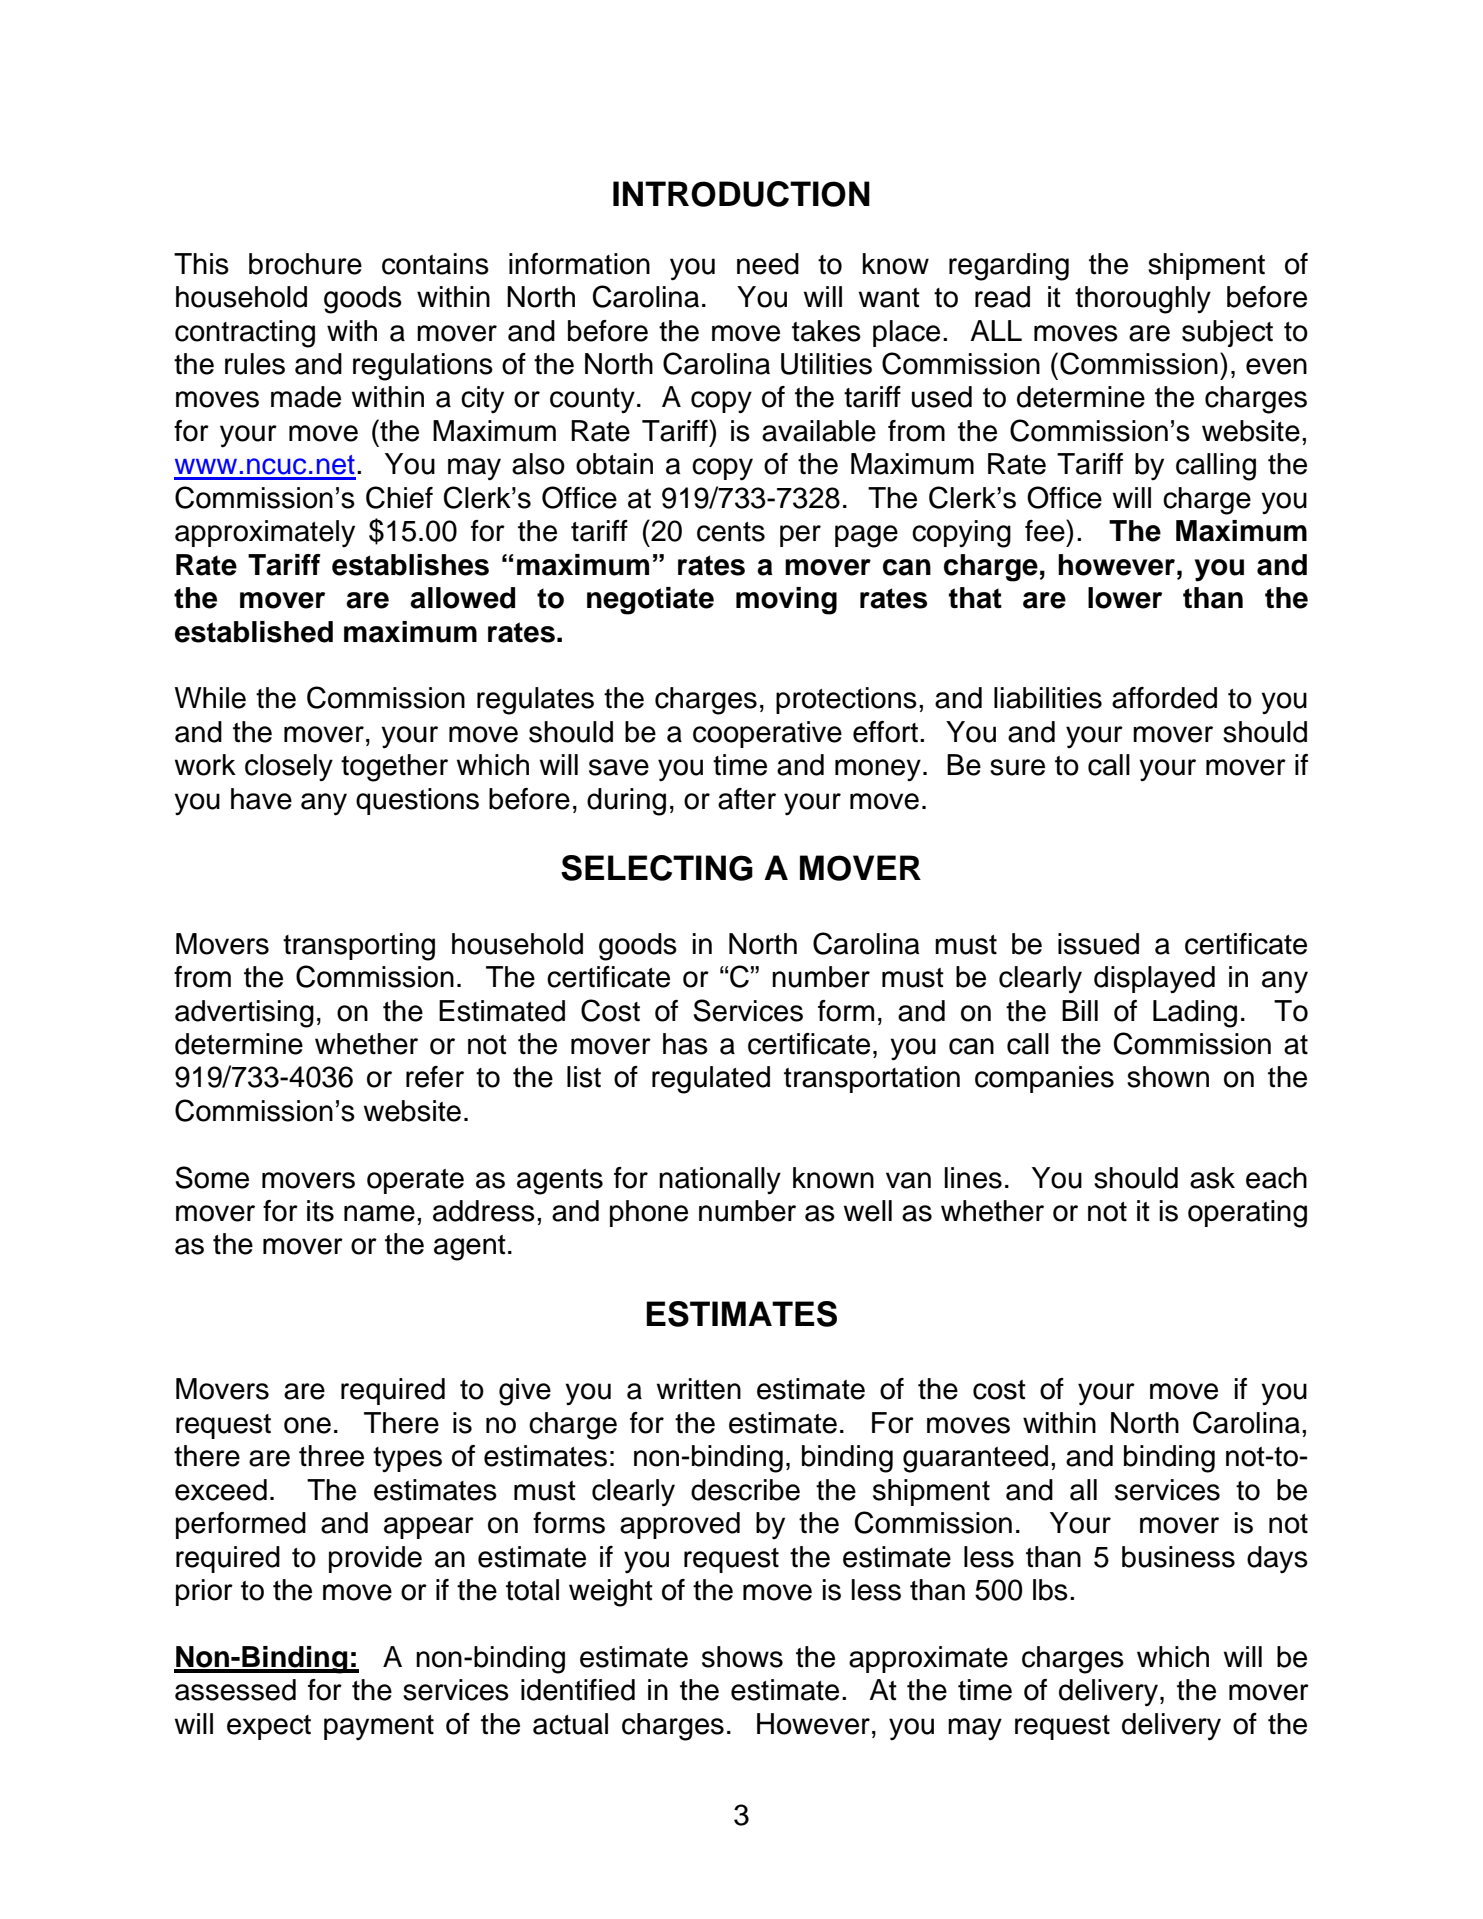 The width and height of the screenshot is (1483, 1919). What do you see at coordinates (289, 767) in the screenshot?
I see `closely` at bounding box center [289, 767].
